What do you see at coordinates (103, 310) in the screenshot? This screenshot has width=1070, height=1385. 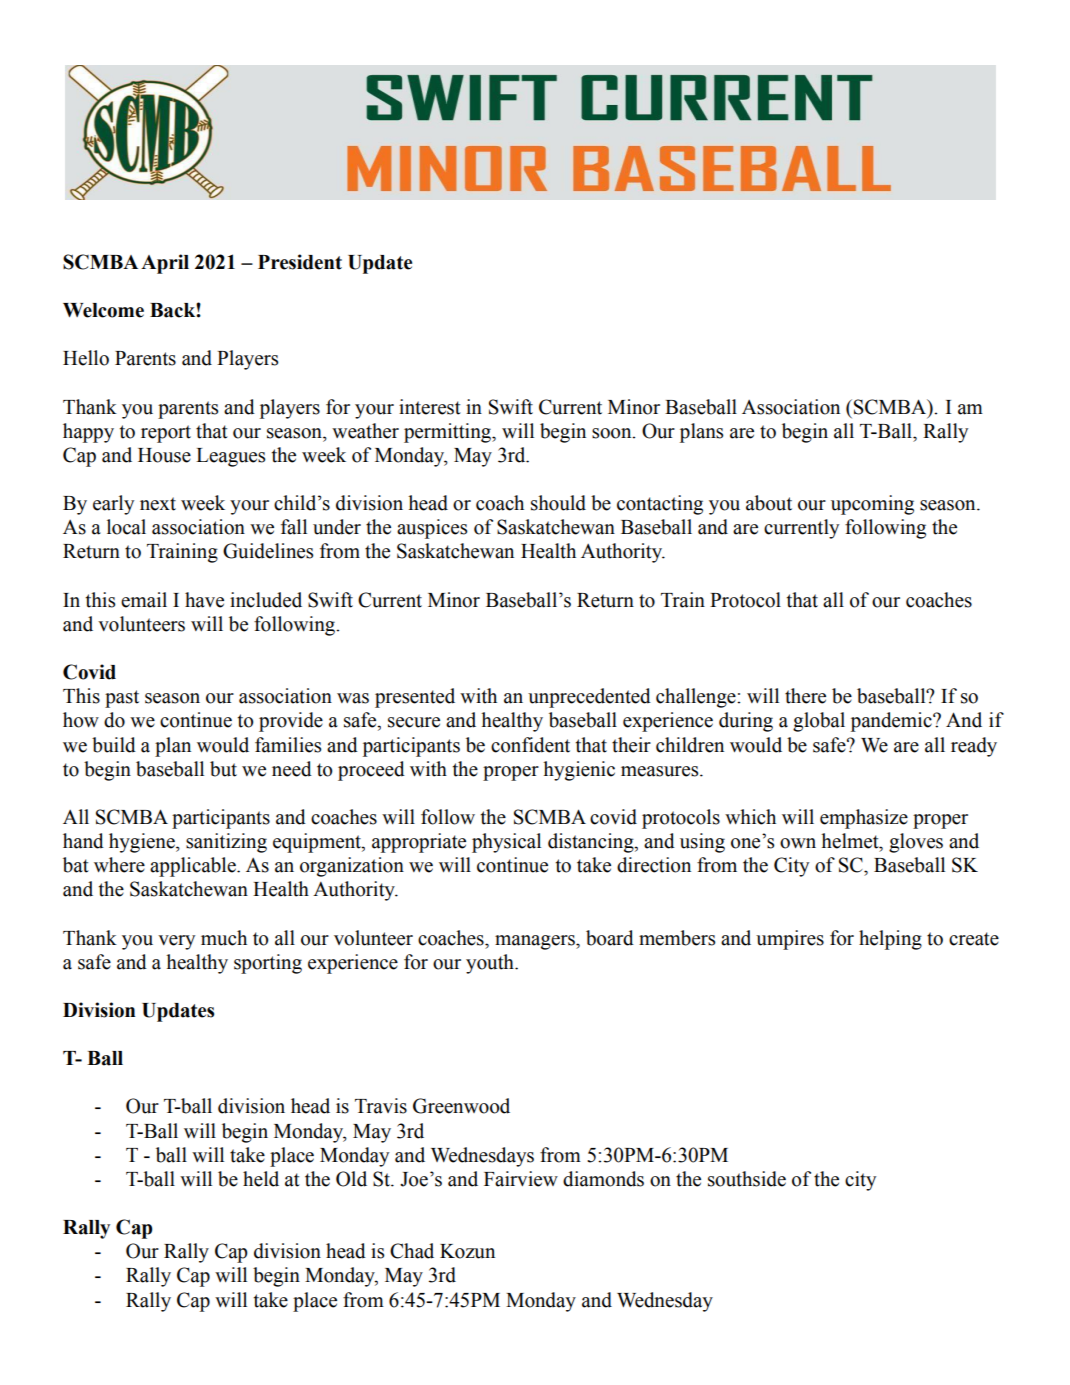 I see `Welcome` at bounding box center [103, 310].
